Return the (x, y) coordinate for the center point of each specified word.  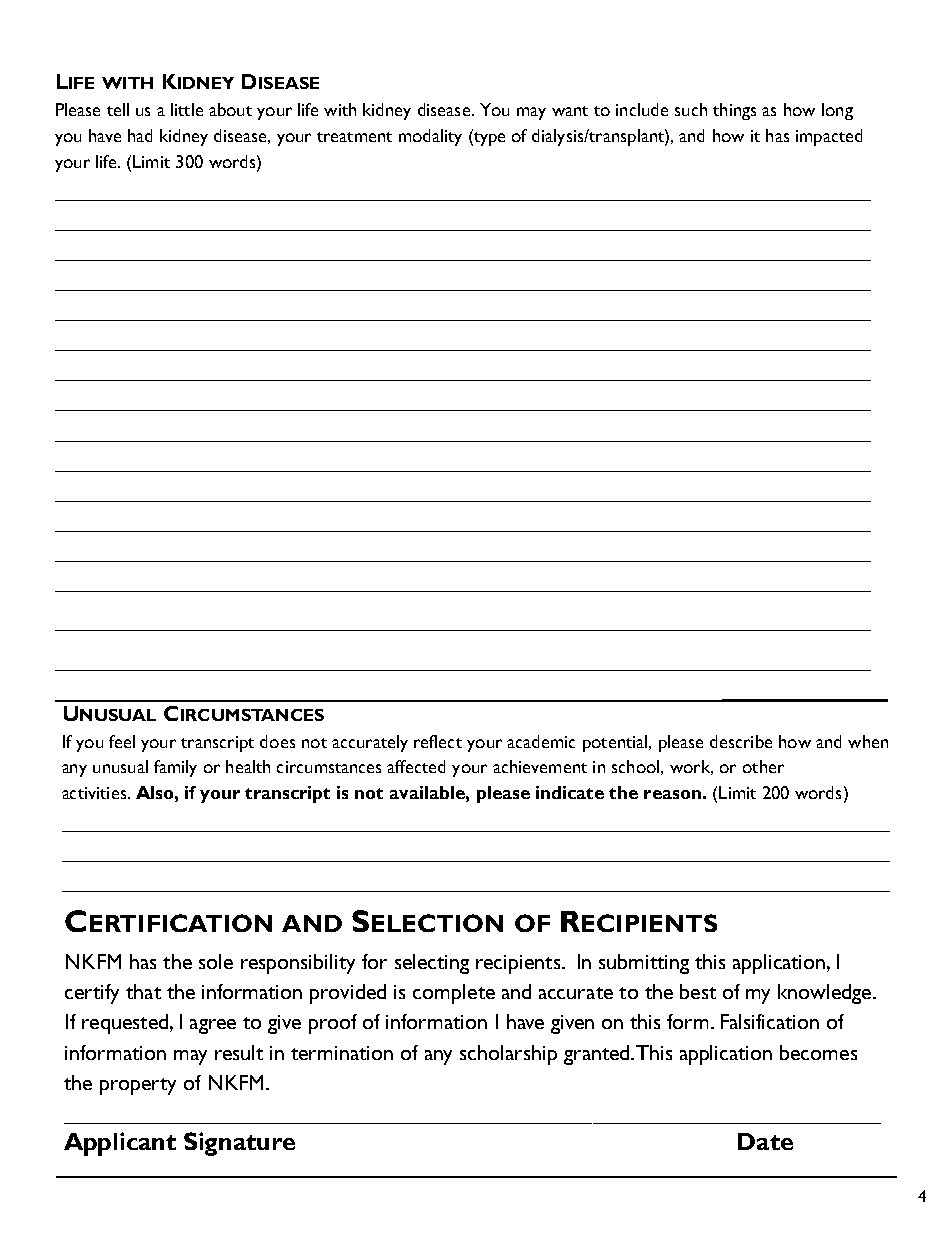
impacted (829, 137)
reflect (438, 741)
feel (122, 741)
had (140, 135)
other (763, 766)
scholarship (508, 1055)
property (138, 1086)
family (175, 768)
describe (741, 741)
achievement (540, 766)
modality (430, 137)
